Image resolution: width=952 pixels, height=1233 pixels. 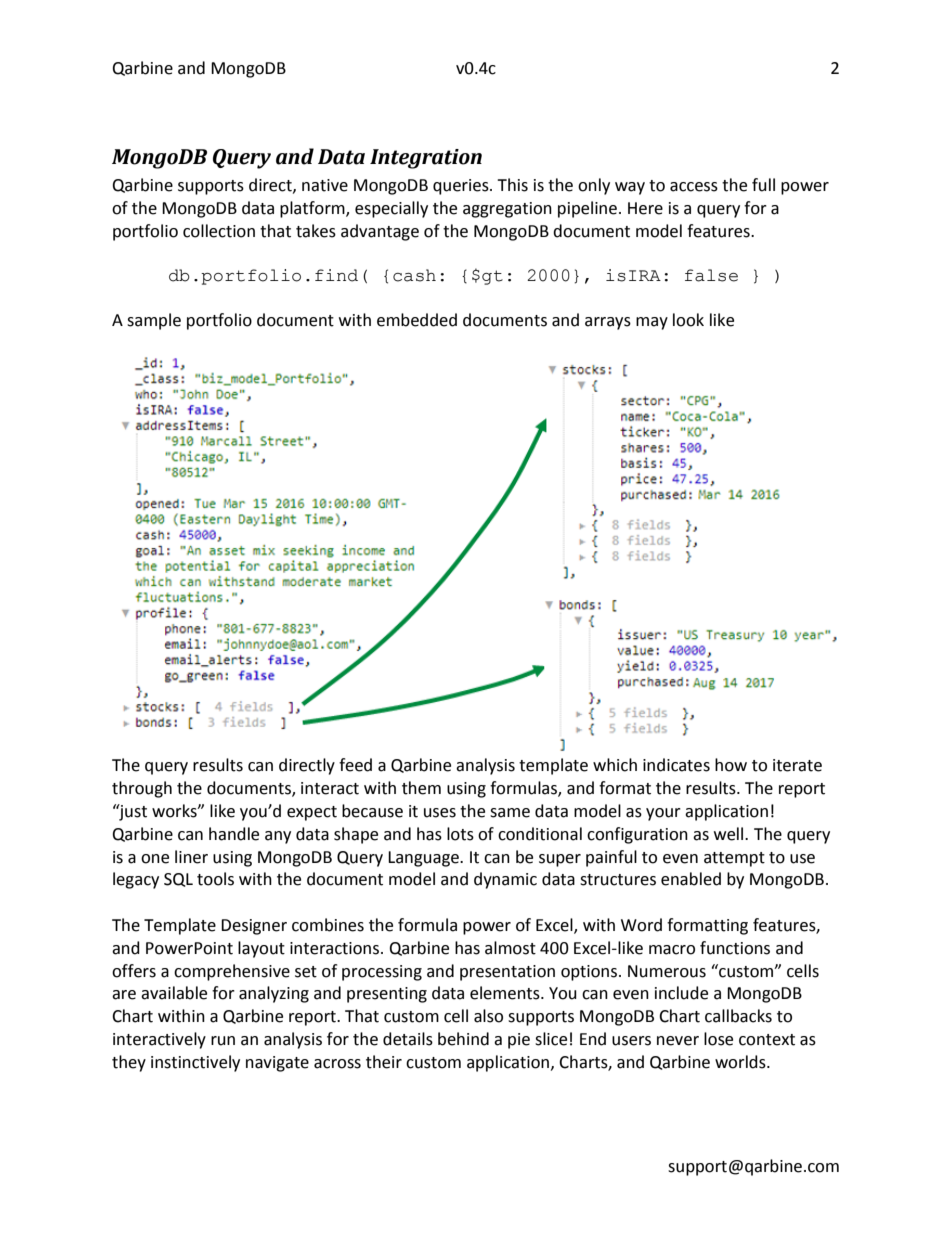 What do you see at coordinates (424, 859) in the screenshot?
I see `Language` at bounding box center [424, 859].
